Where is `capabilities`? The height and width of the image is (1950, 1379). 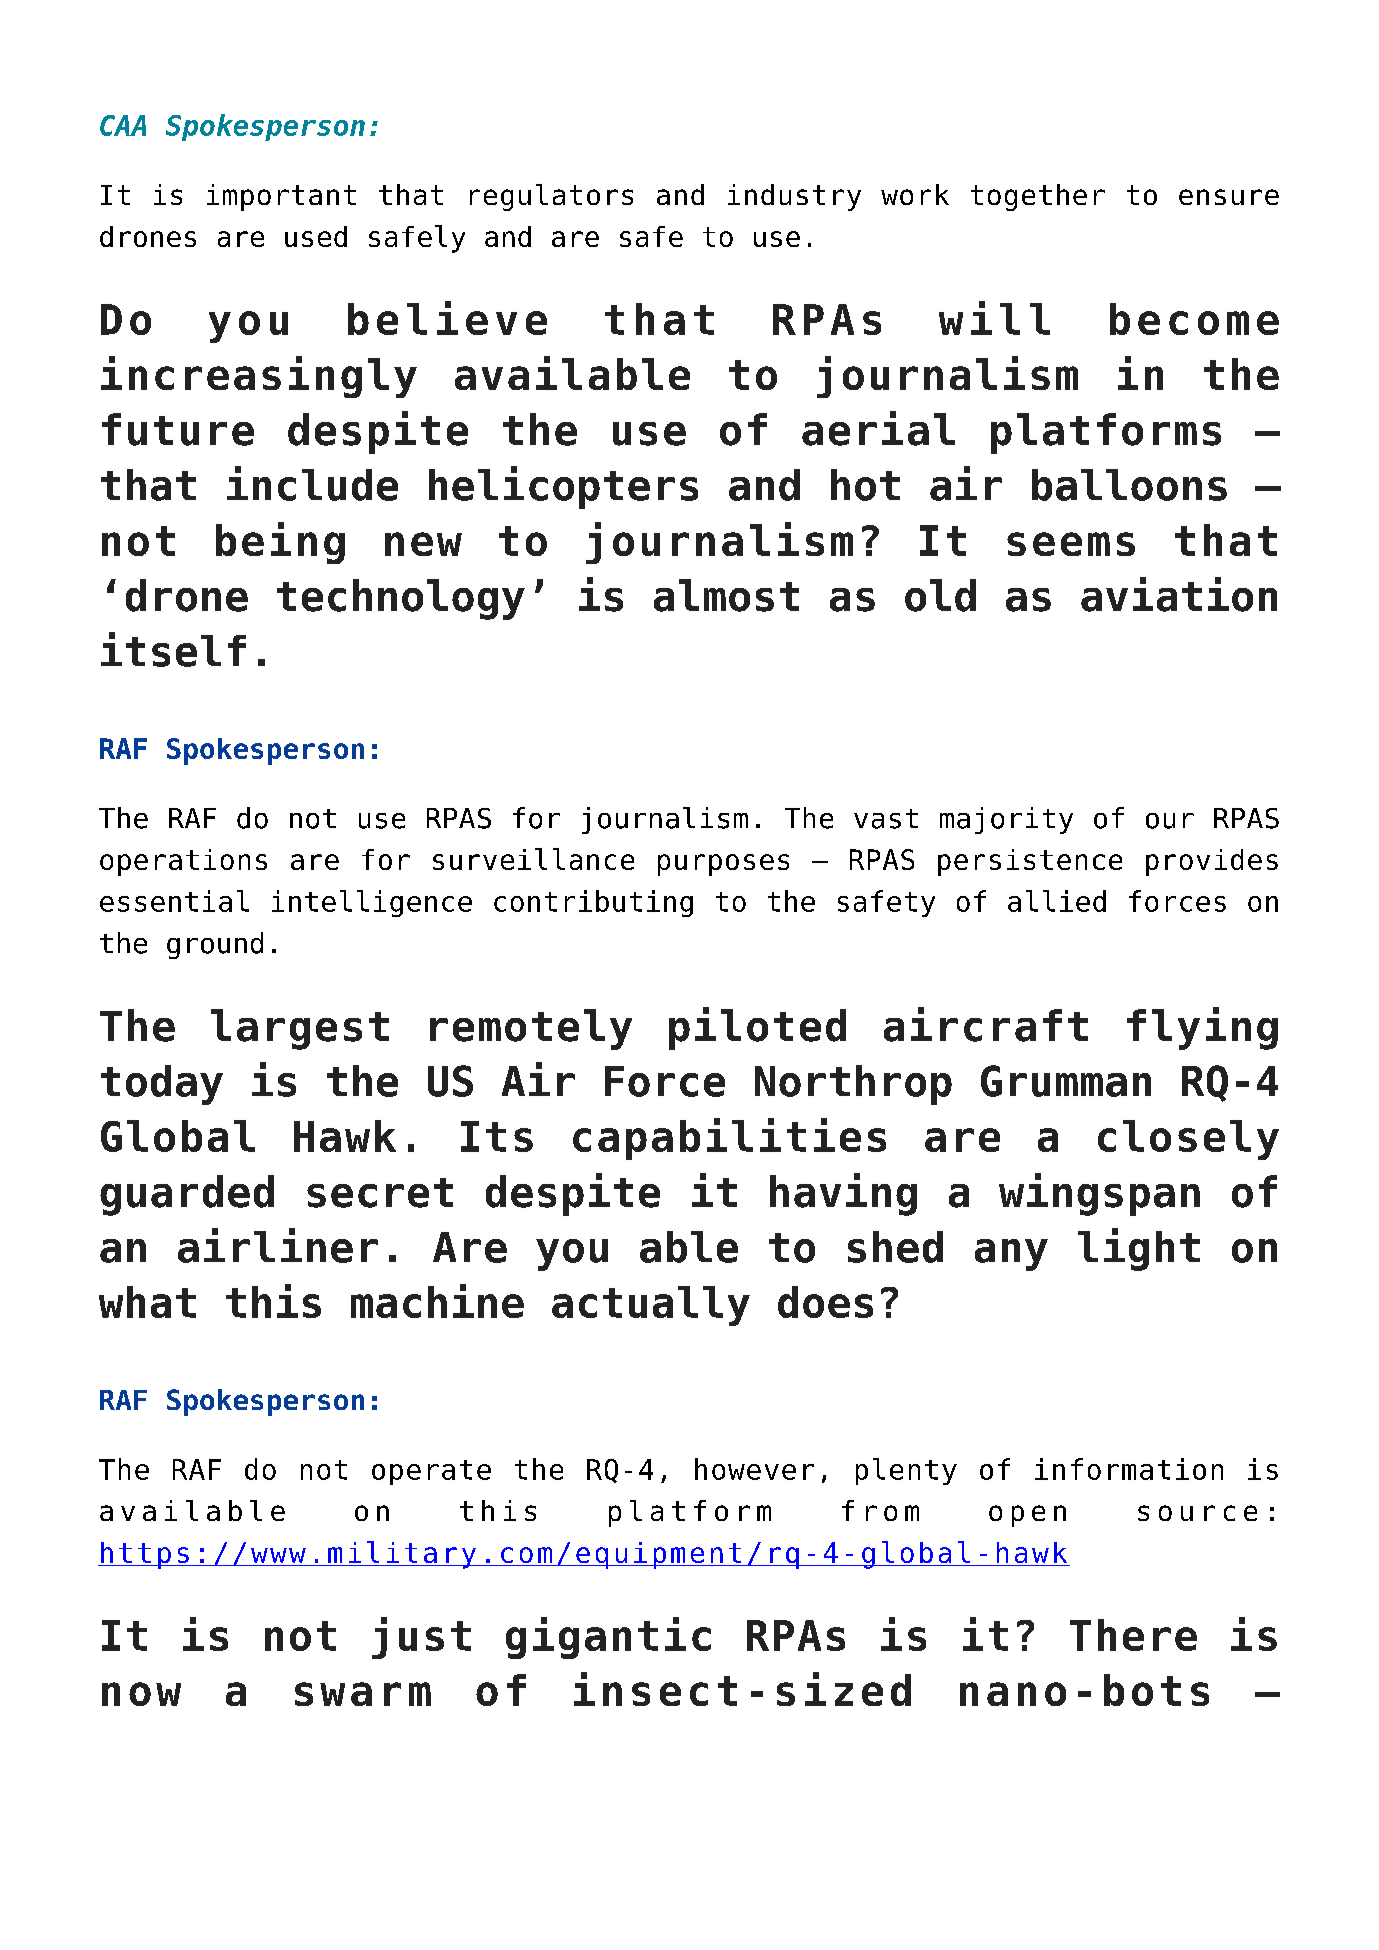 capabilities is located at coordinates (729, 1139).
